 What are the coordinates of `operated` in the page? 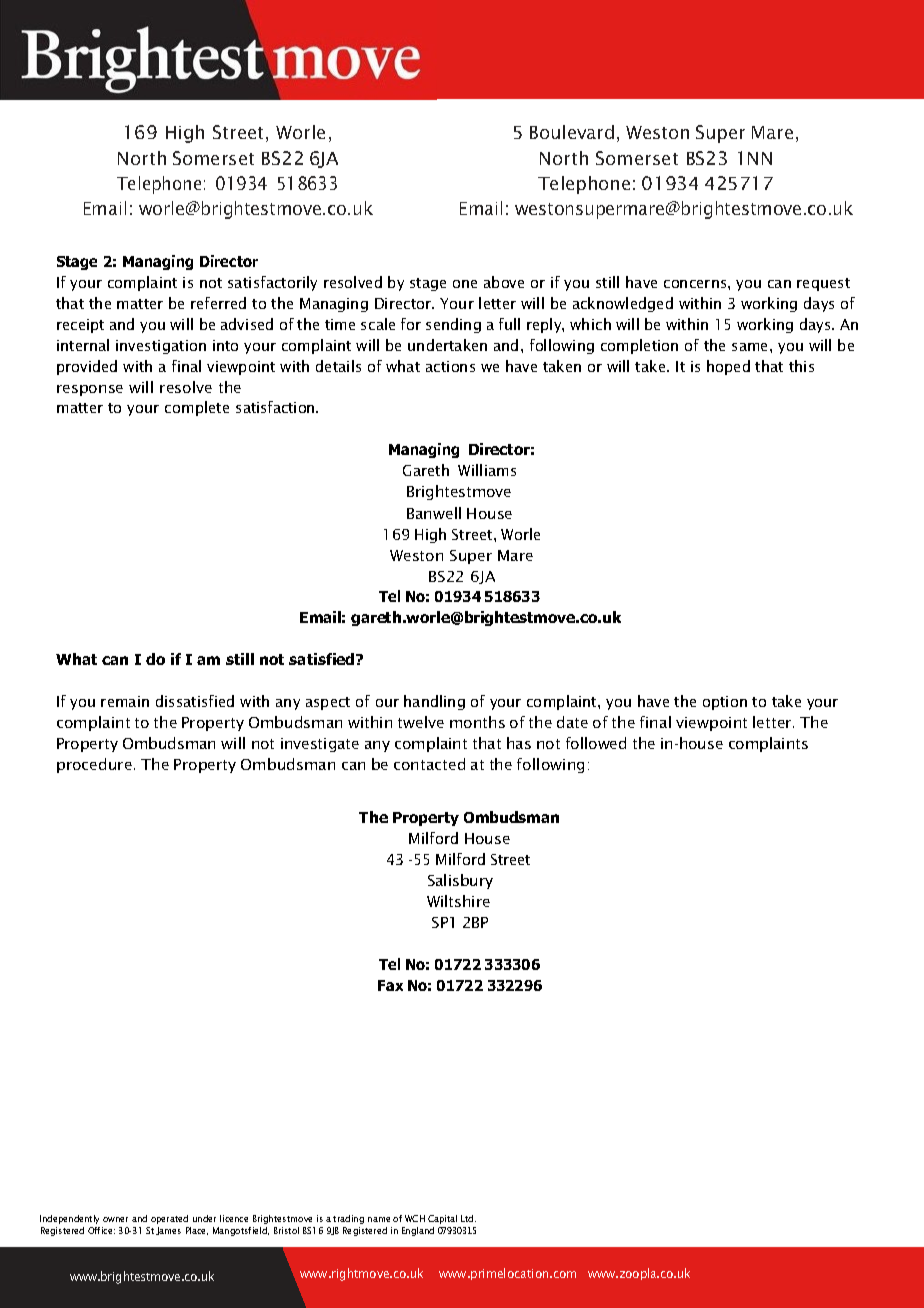 It's located at (169, 1219).
